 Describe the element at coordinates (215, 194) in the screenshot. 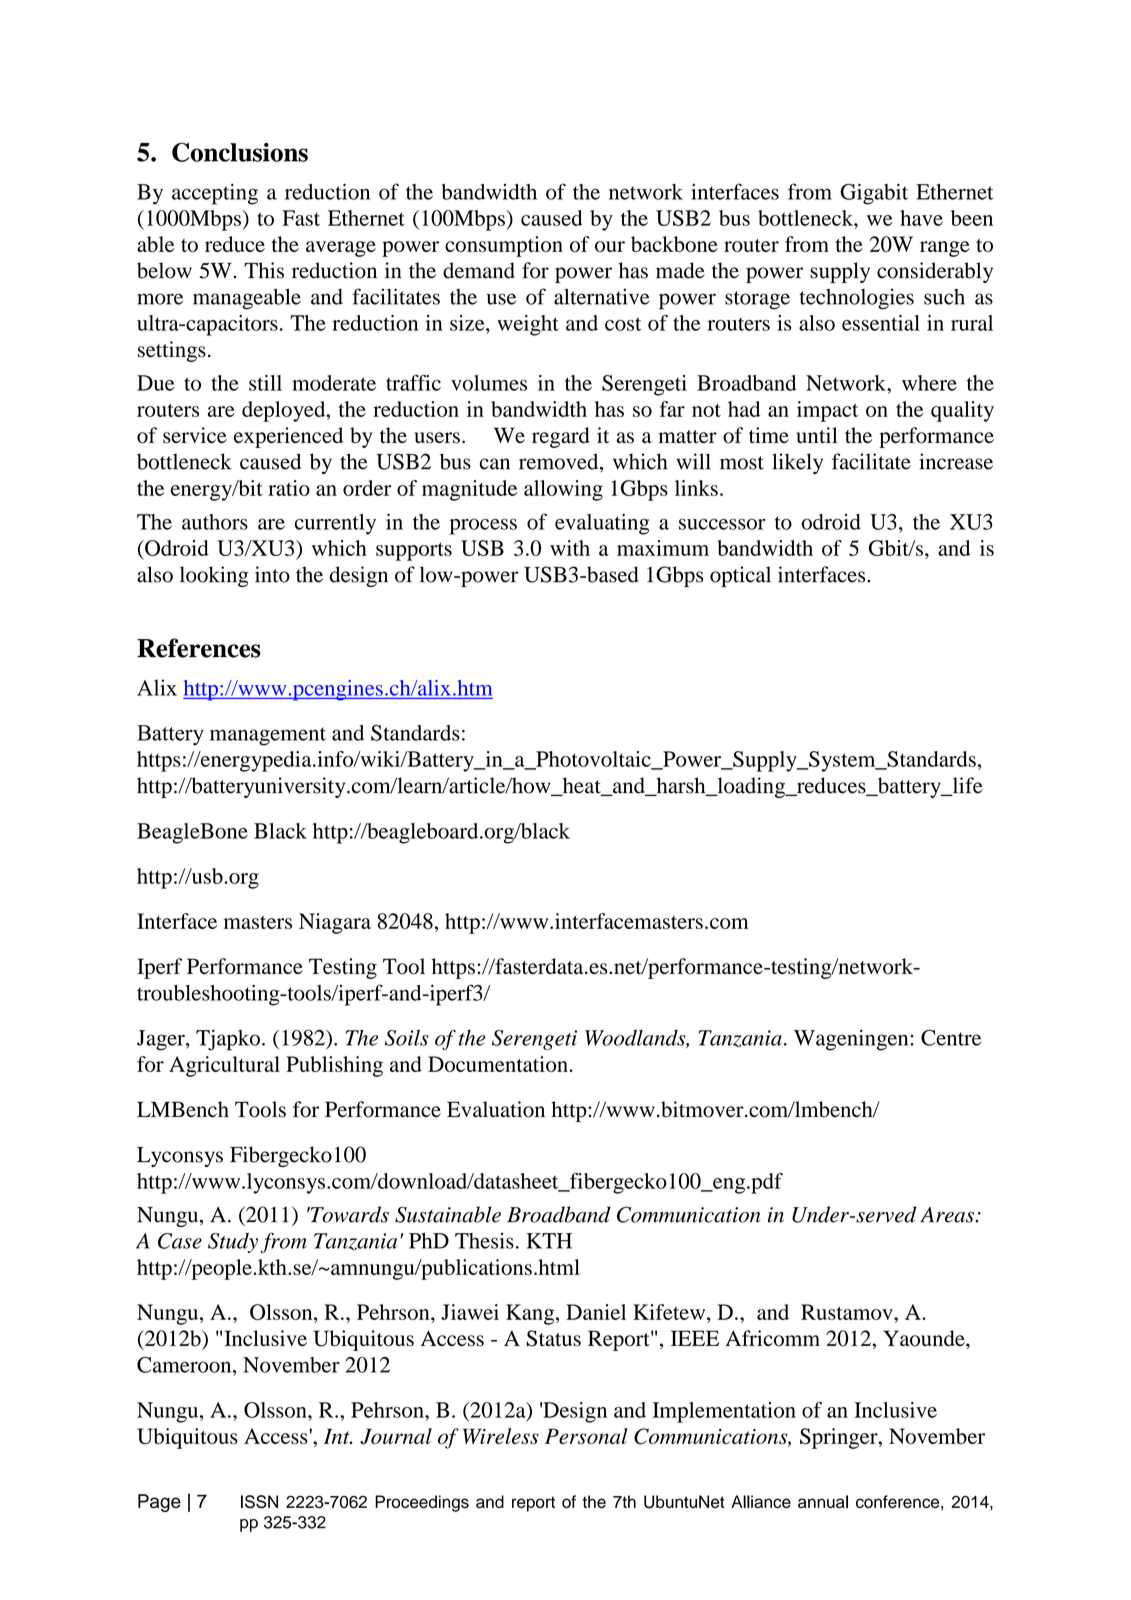

I see `accepting` at that location.
